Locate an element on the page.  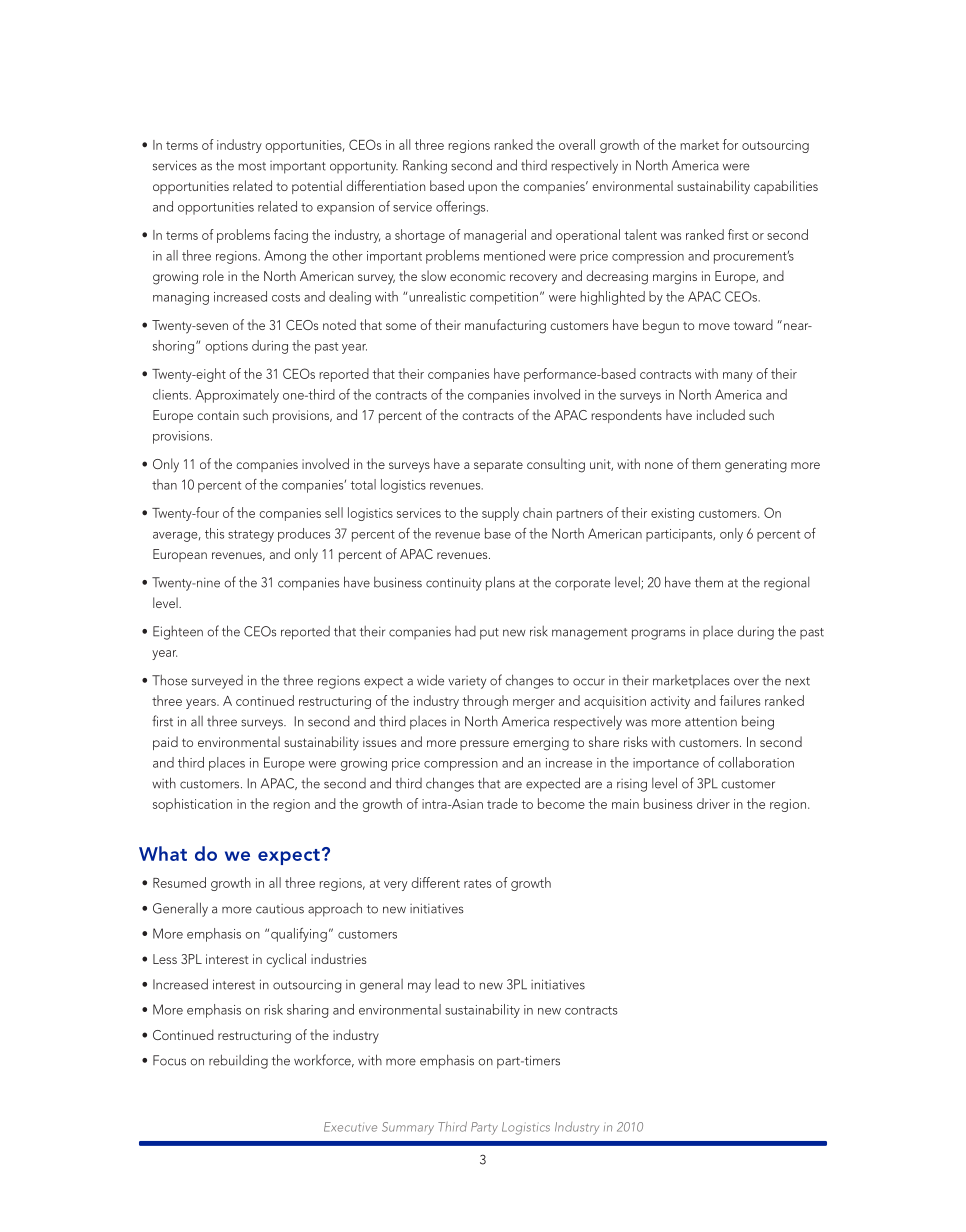
Those is located at coordinates (169, 680).
